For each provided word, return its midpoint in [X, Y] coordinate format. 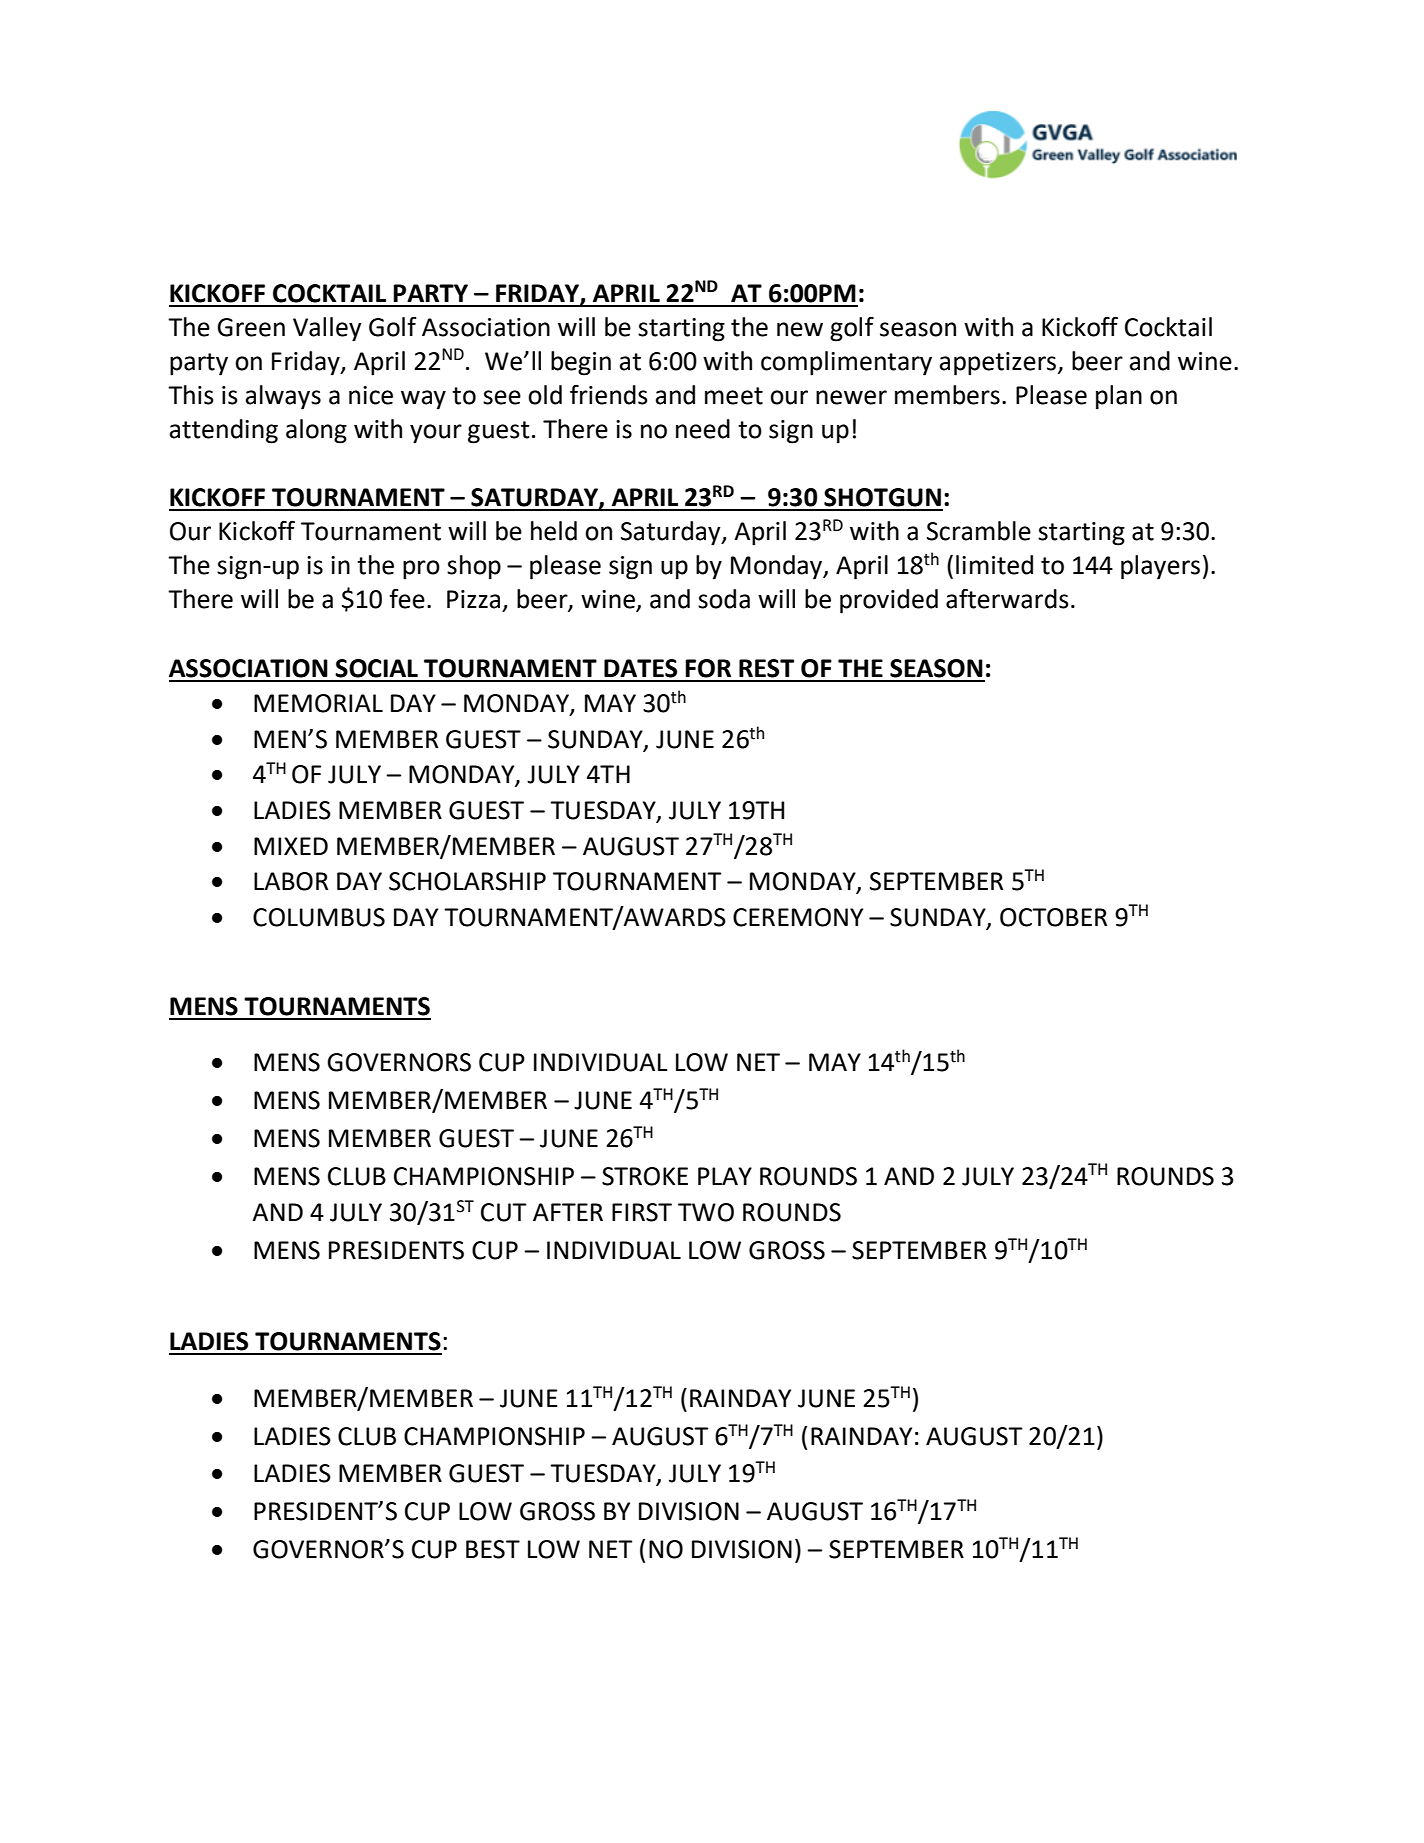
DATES [640, 668]
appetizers [998, 364]
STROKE [645, 1176]
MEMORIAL [318, 703]
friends [609, 395]
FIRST [642, 1212]
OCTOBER [1053, 917]
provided [889, 601]
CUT [503, 1212]
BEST [493, 1549]
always [283, 397]
